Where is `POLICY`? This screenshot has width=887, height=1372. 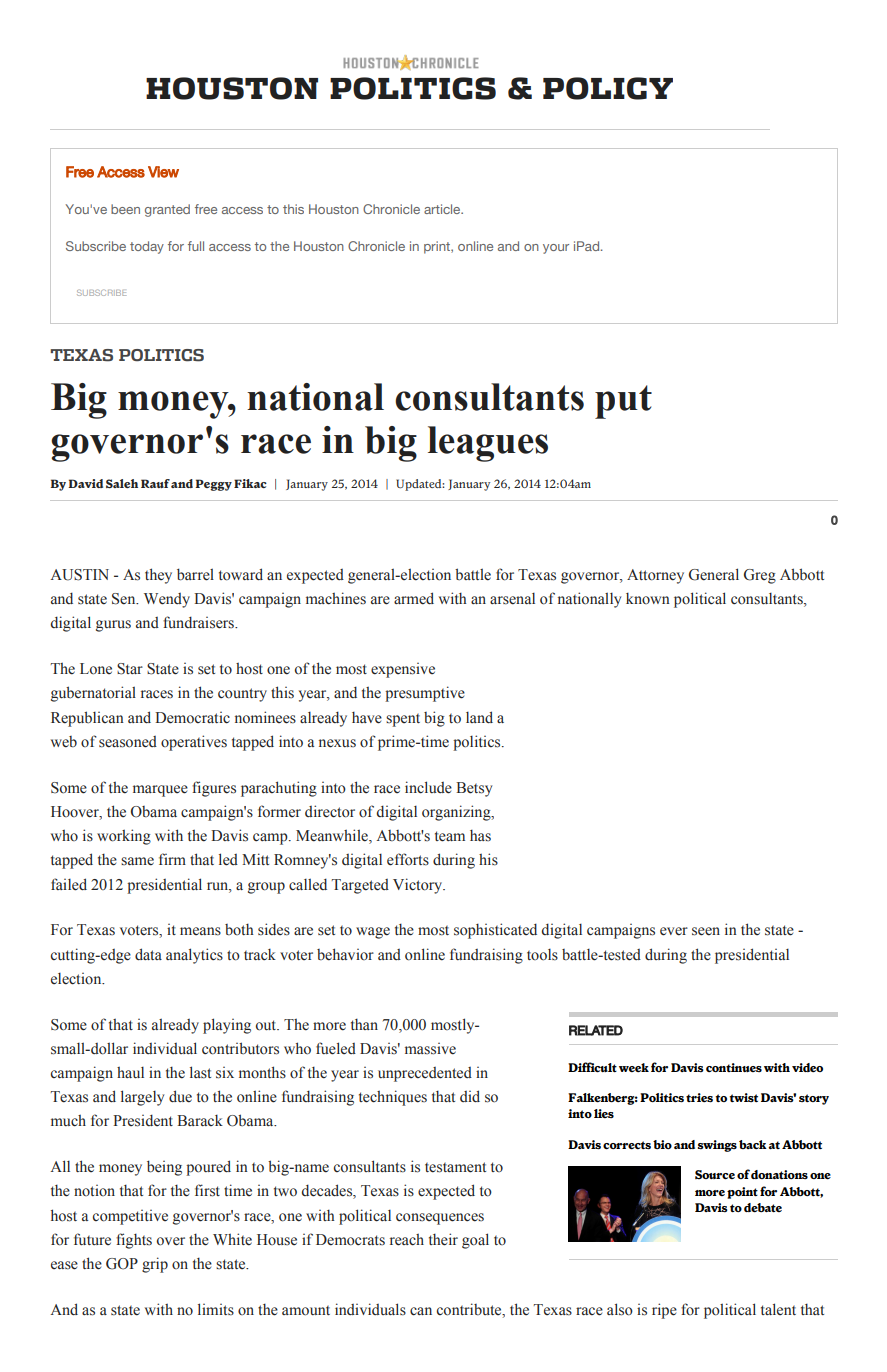 POLICY is located at coordinates (608, 88).
